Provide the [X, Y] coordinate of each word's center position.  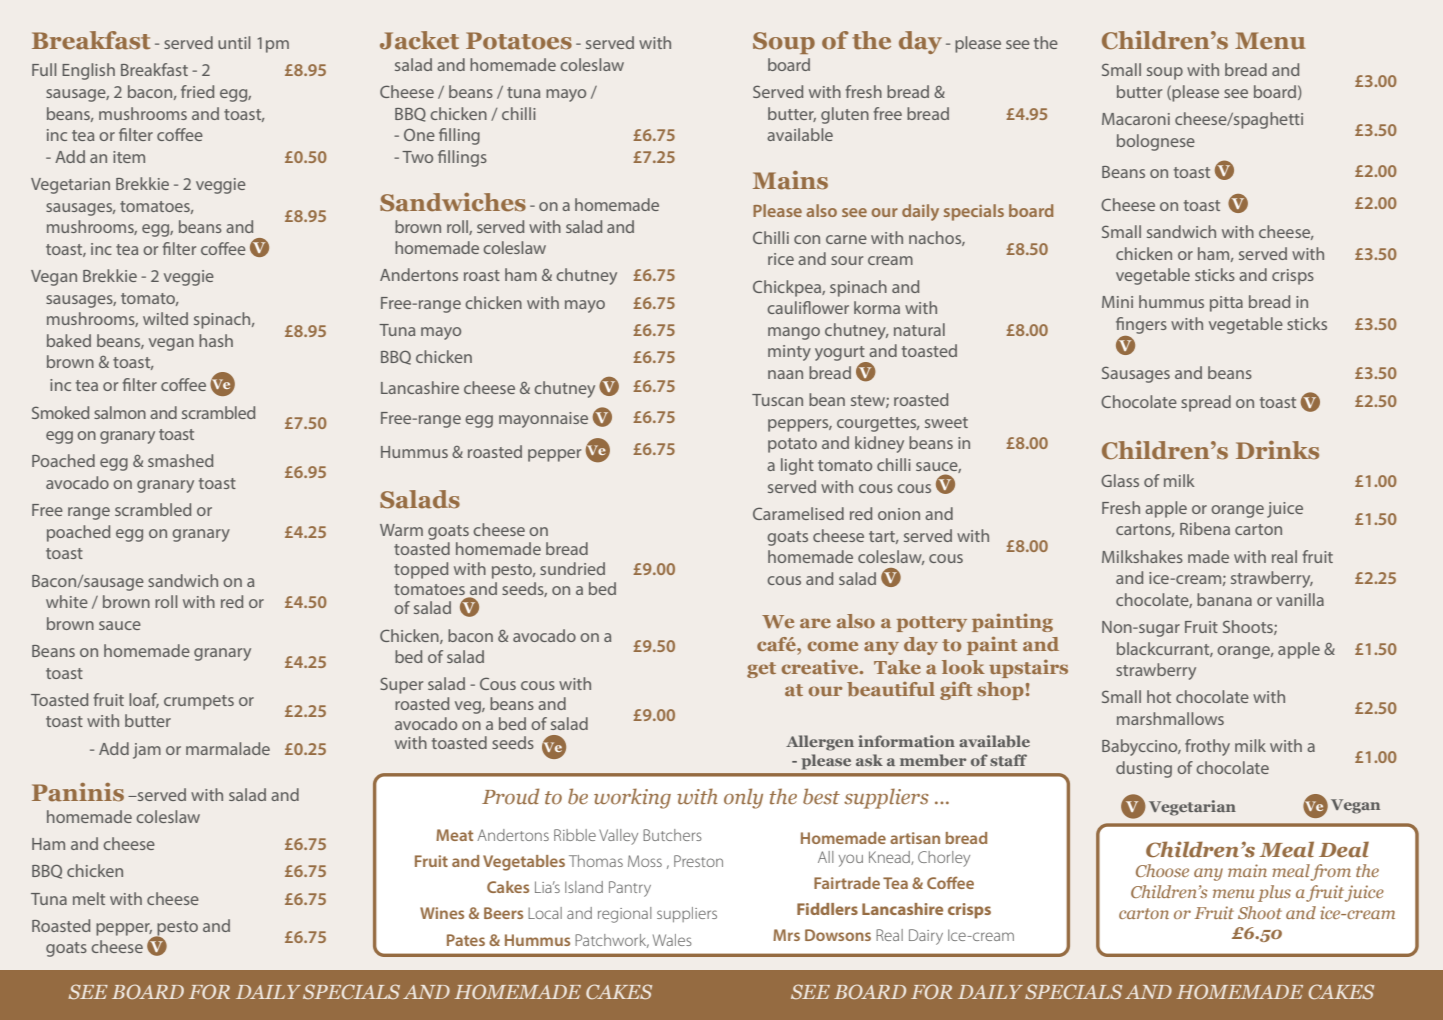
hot [1159, 696]
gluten [845, 115]
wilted [165, 318]
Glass [1120, 480]
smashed [180, 460]
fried [197, 91]
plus [1274, 893]
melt [89, 898]
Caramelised [798, 513]
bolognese [1156, 142]
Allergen [820, 743]
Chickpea [788, 288]
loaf [144, 700]
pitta [1226, 304]
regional [625, 915]
